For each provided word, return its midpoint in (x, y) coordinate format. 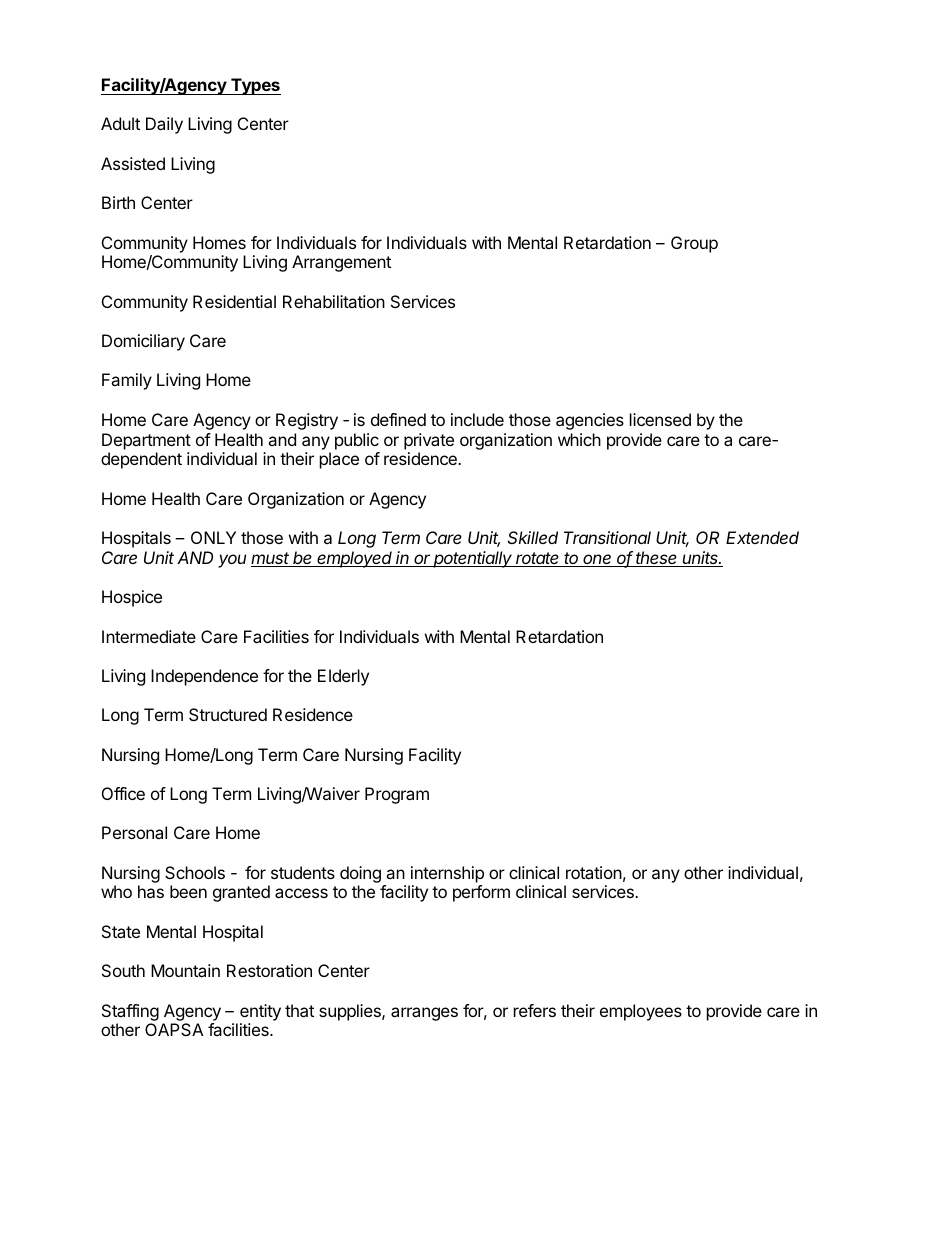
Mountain (185, 970)
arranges (424, 1014)
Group (694, 244)
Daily (164, 125)
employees (641, 1012)
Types (255, 86)
